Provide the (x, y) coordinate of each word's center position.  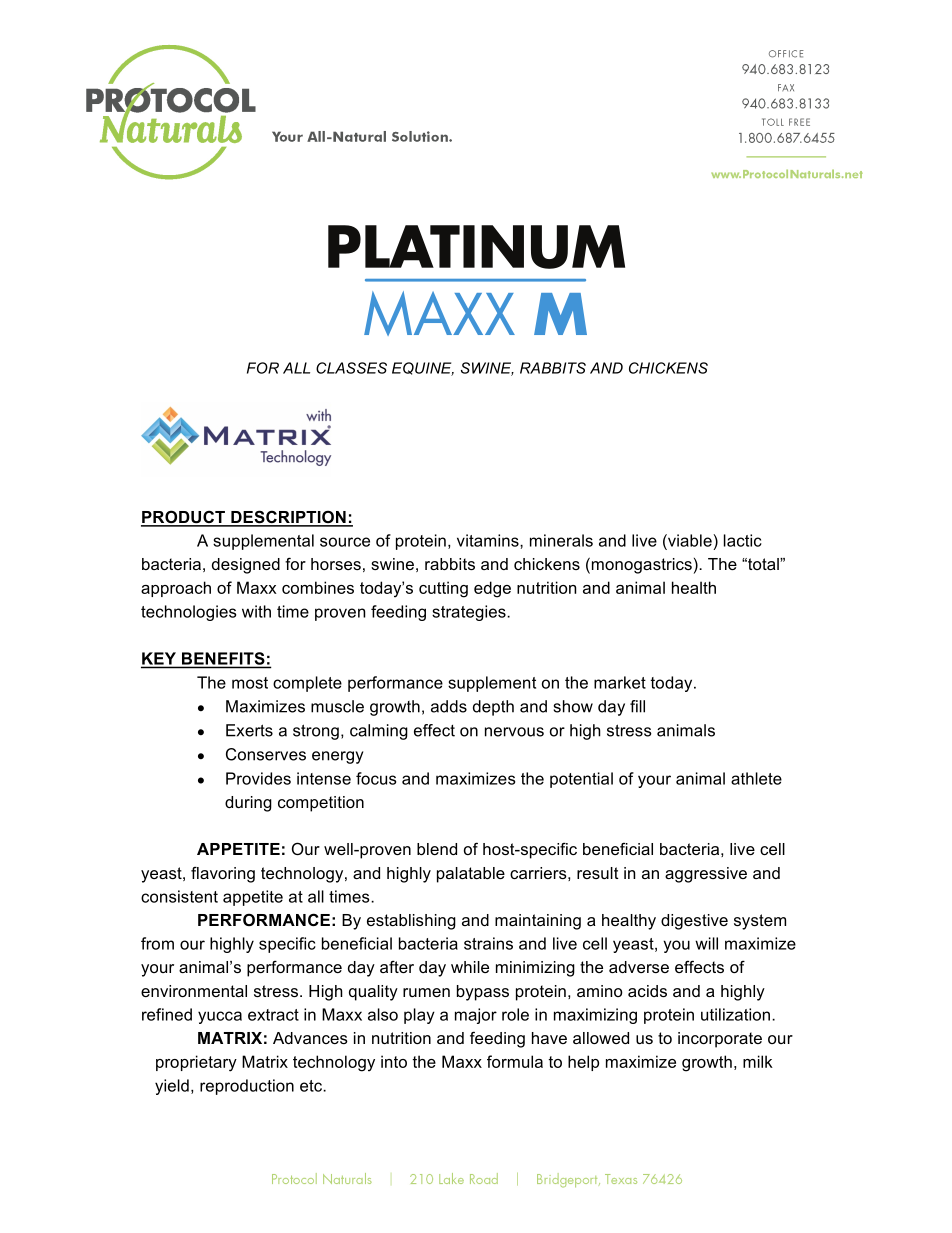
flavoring (223, 874)
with (256, 611)
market (620, 682)
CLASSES (351, 368)
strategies (470, 613)
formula (515, 1061)
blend (437, 849)
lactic (743, 540)
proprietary (196, 1063)
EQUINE (423, 369)
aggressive (706, 875)
